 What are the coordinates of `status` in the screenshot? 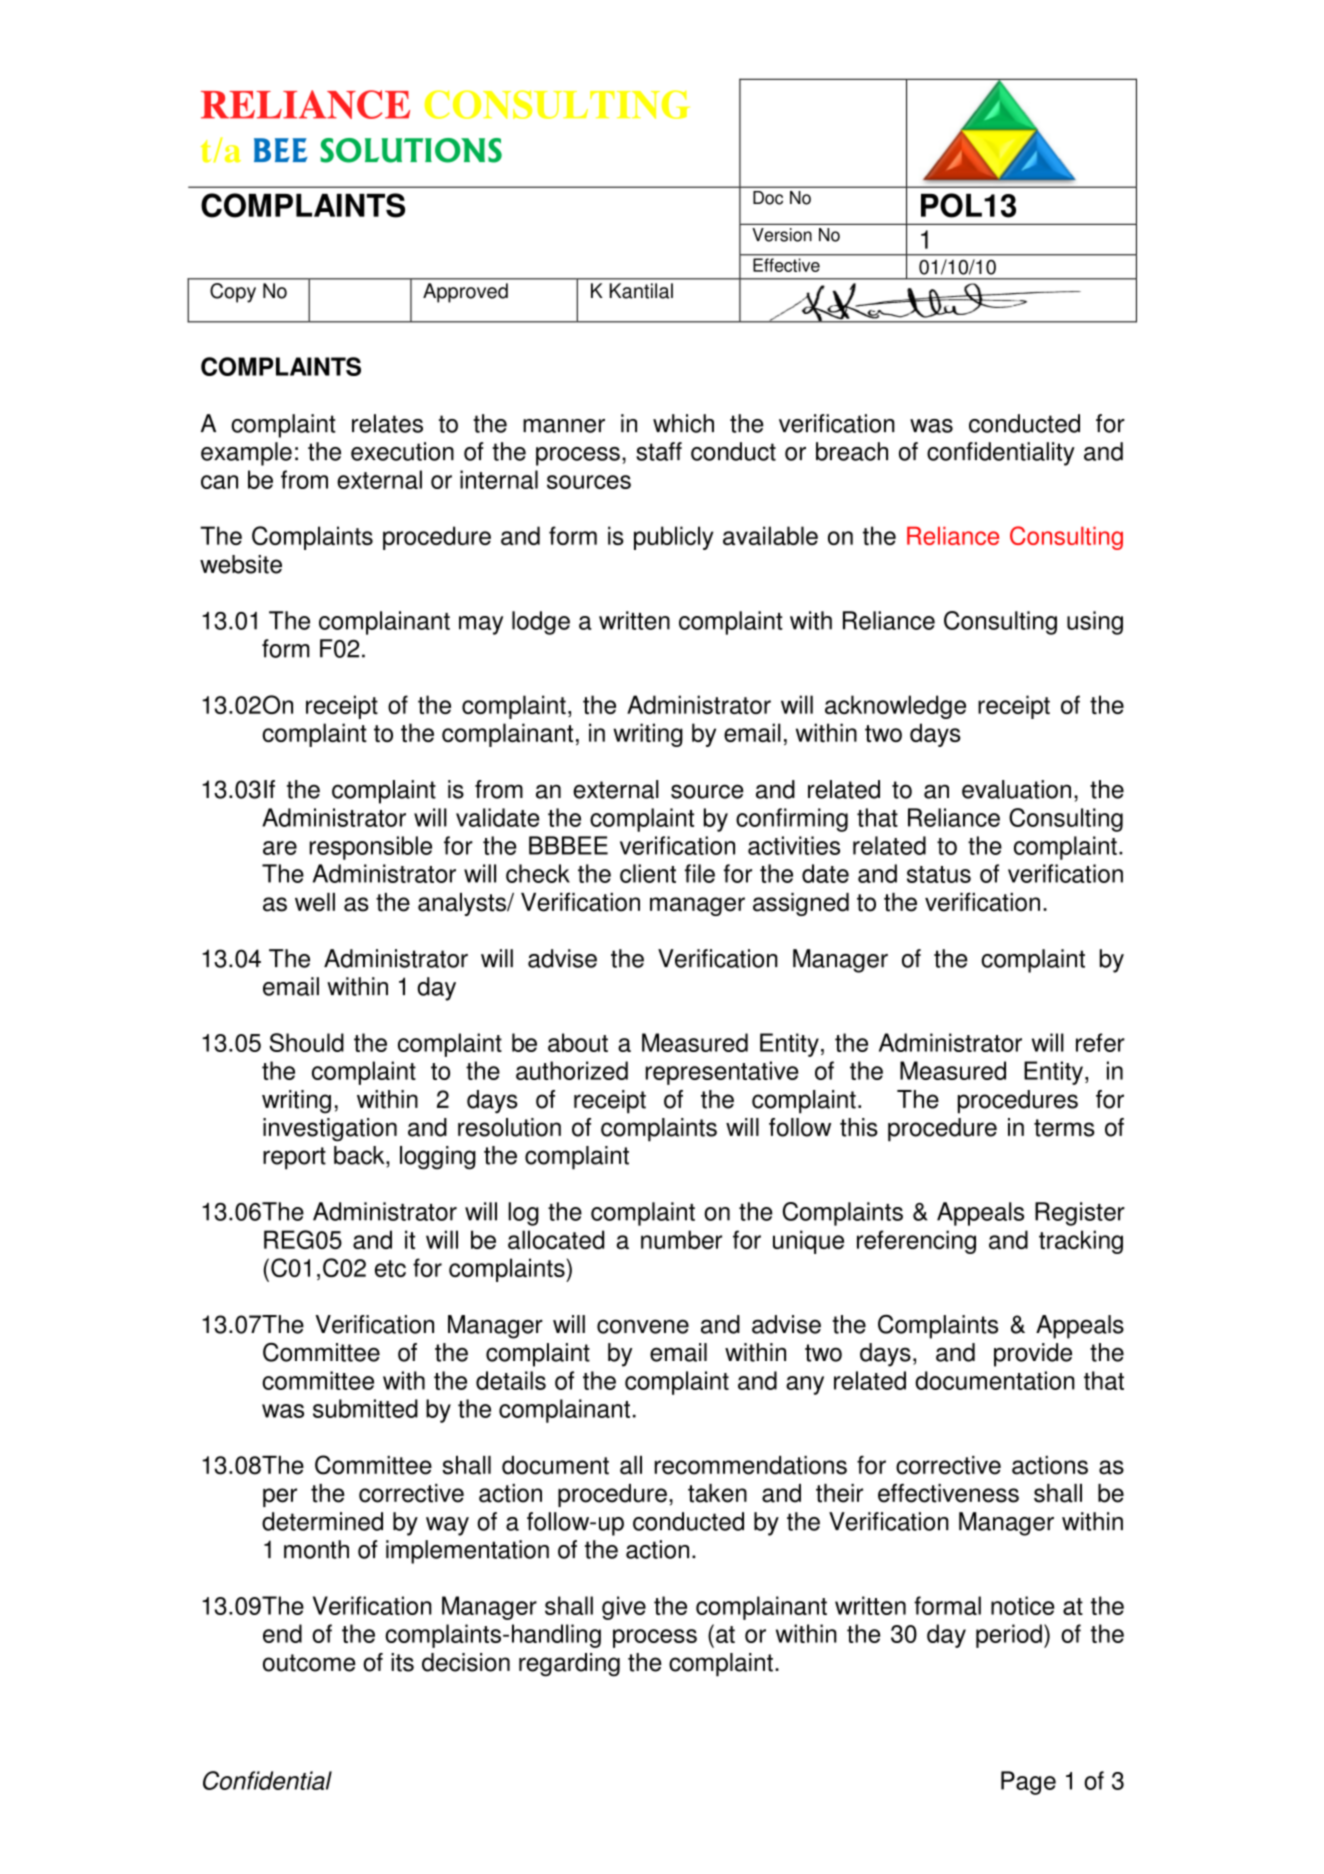 It's located at (939, 874).
